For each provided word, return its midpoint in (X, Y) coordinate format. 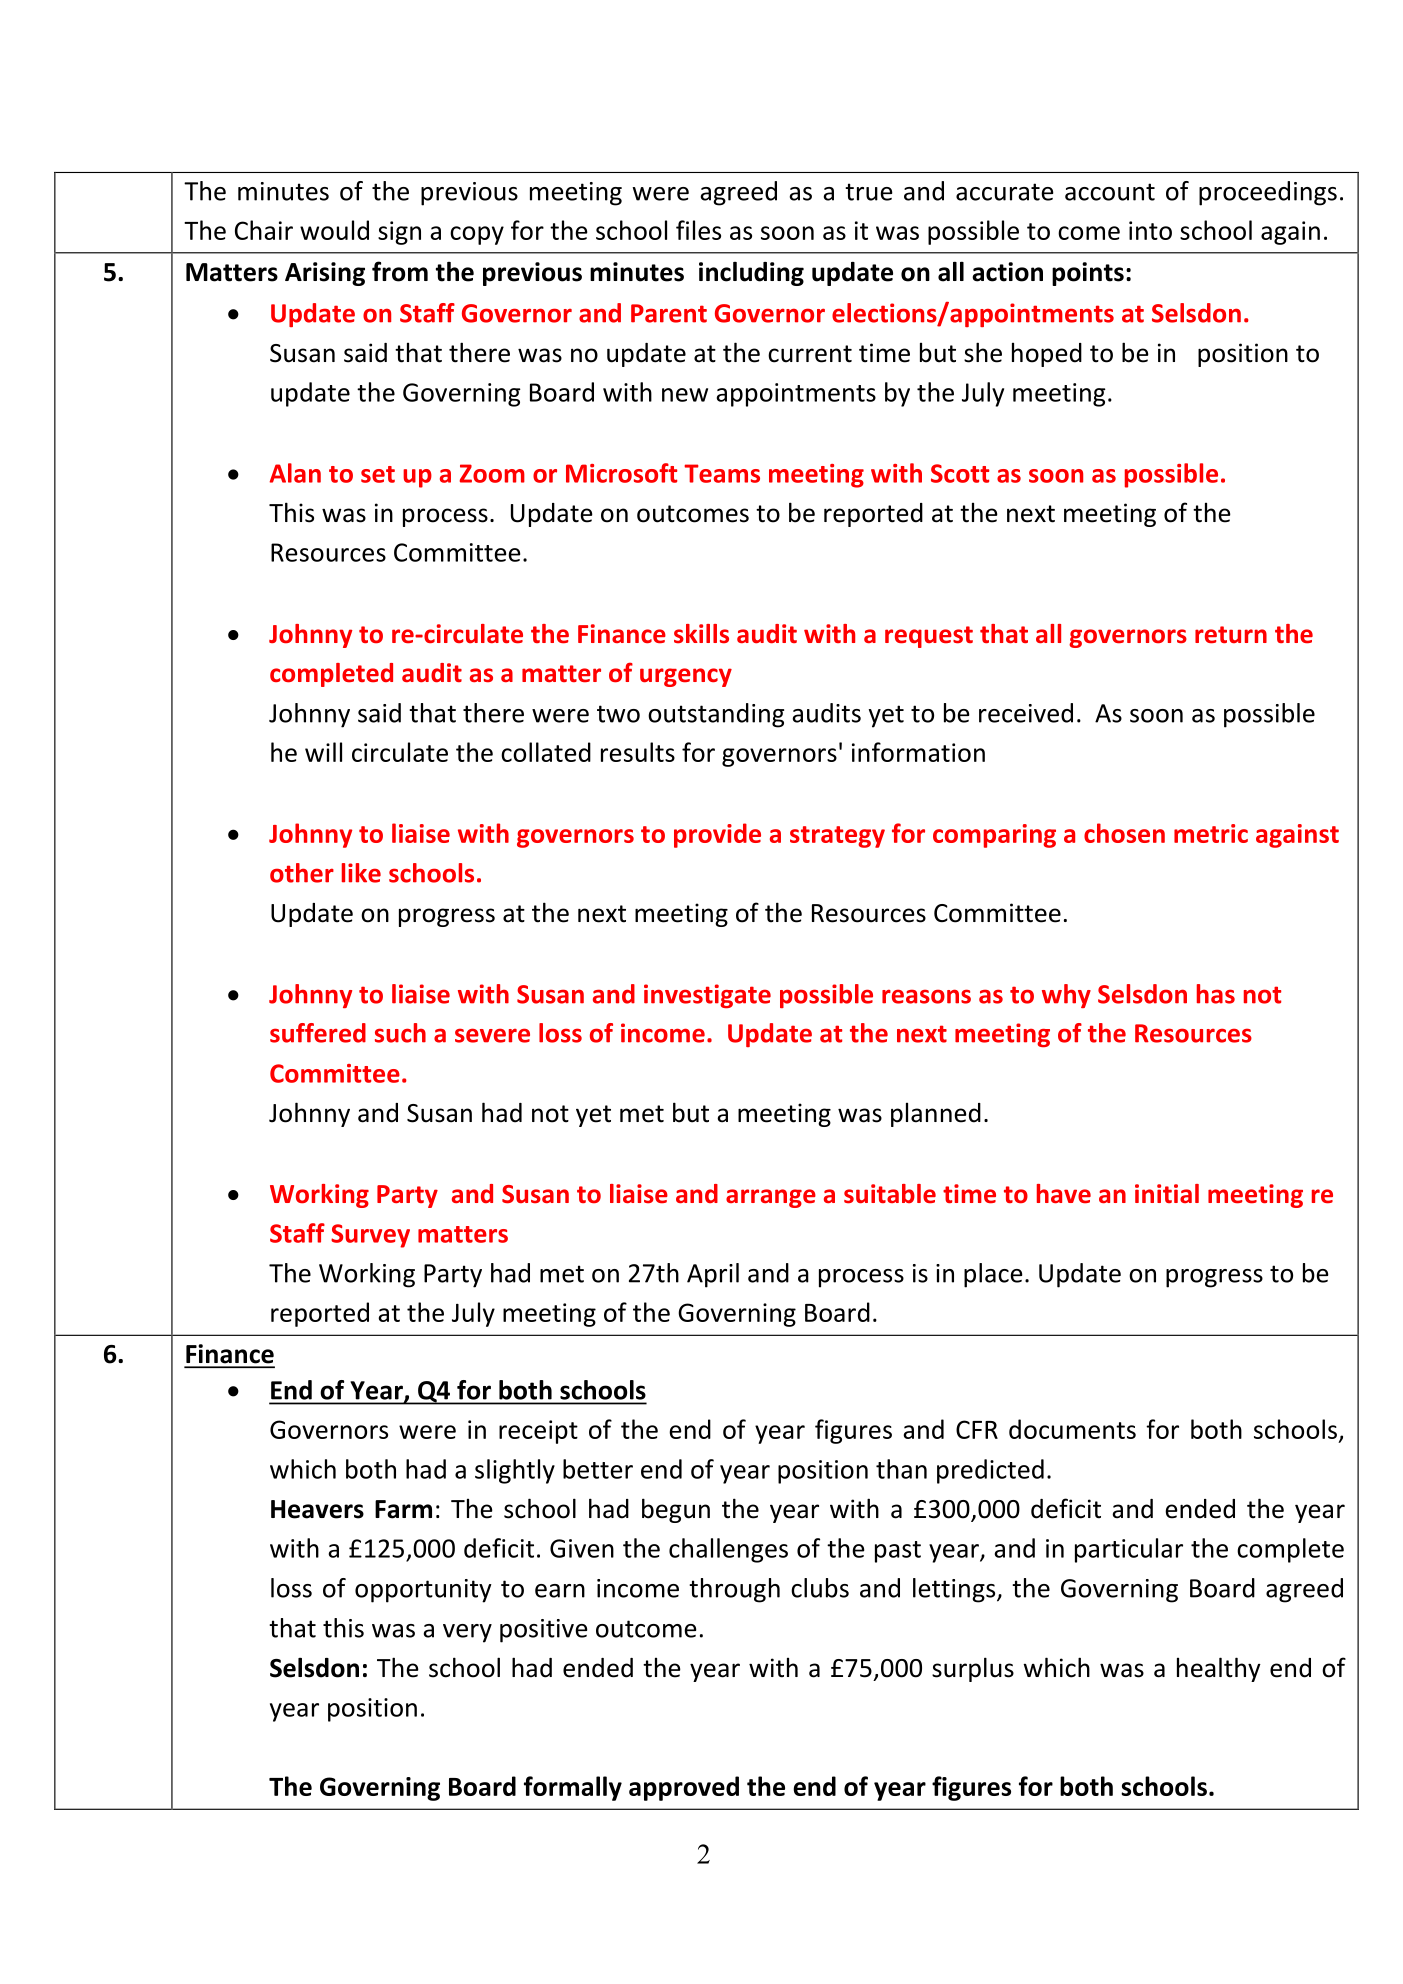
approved (684, 1788)
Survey (370, 1236)
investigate (707, 996)
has (1216, 994)
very (467, 1633)
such (400, 1033)
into (1150, 230)
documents (1072, 1429)
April (713, 1275)
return (1231, 635)
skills (701, 634)
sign (399, 233)
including (751, 274)
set (378, 474)
